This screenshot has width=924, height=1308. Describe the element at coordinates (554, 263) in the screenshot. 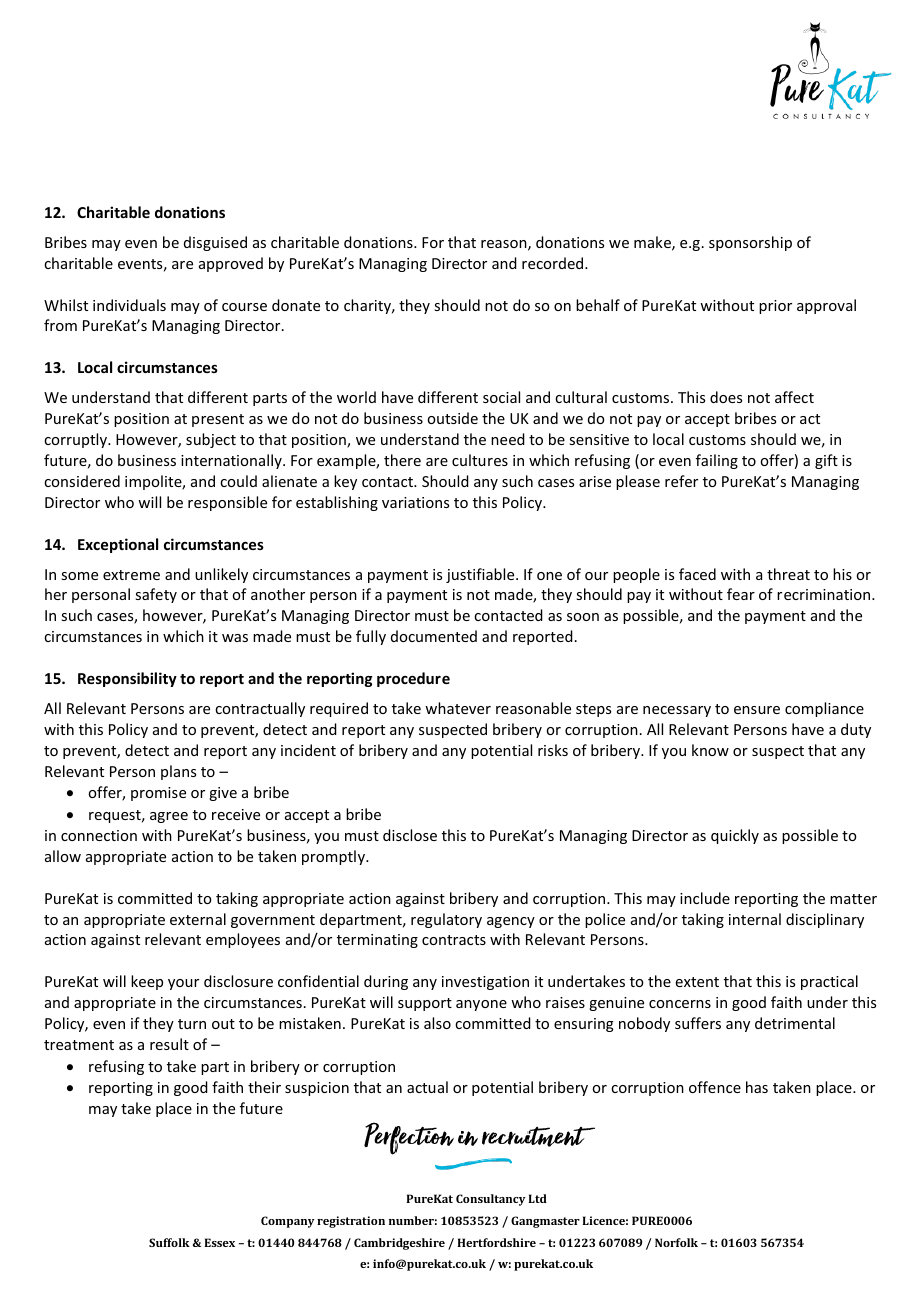

I see `recorded` at that location.
